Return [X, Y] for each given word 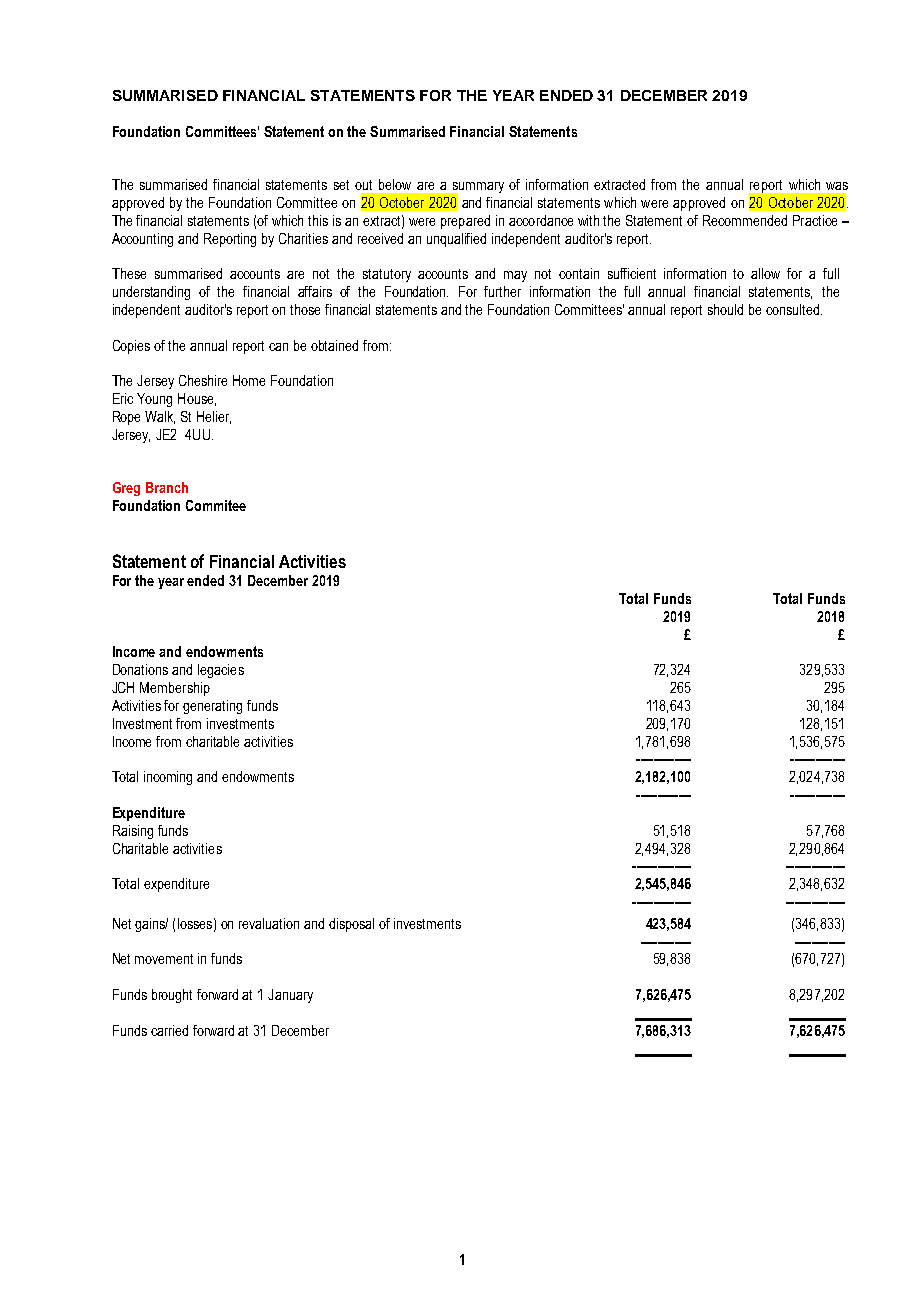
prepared [465, 222]
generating [212, 707]
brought [172, 996]
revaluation [269, 923]
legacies [221, 671]
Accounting [142, 240]
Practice [815, 220]
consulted [794, 309]
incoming [168, 778]
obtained [334, 345]
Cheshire [203, 380]
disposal [351, 925]
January [290, 996]
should [725, 309]
